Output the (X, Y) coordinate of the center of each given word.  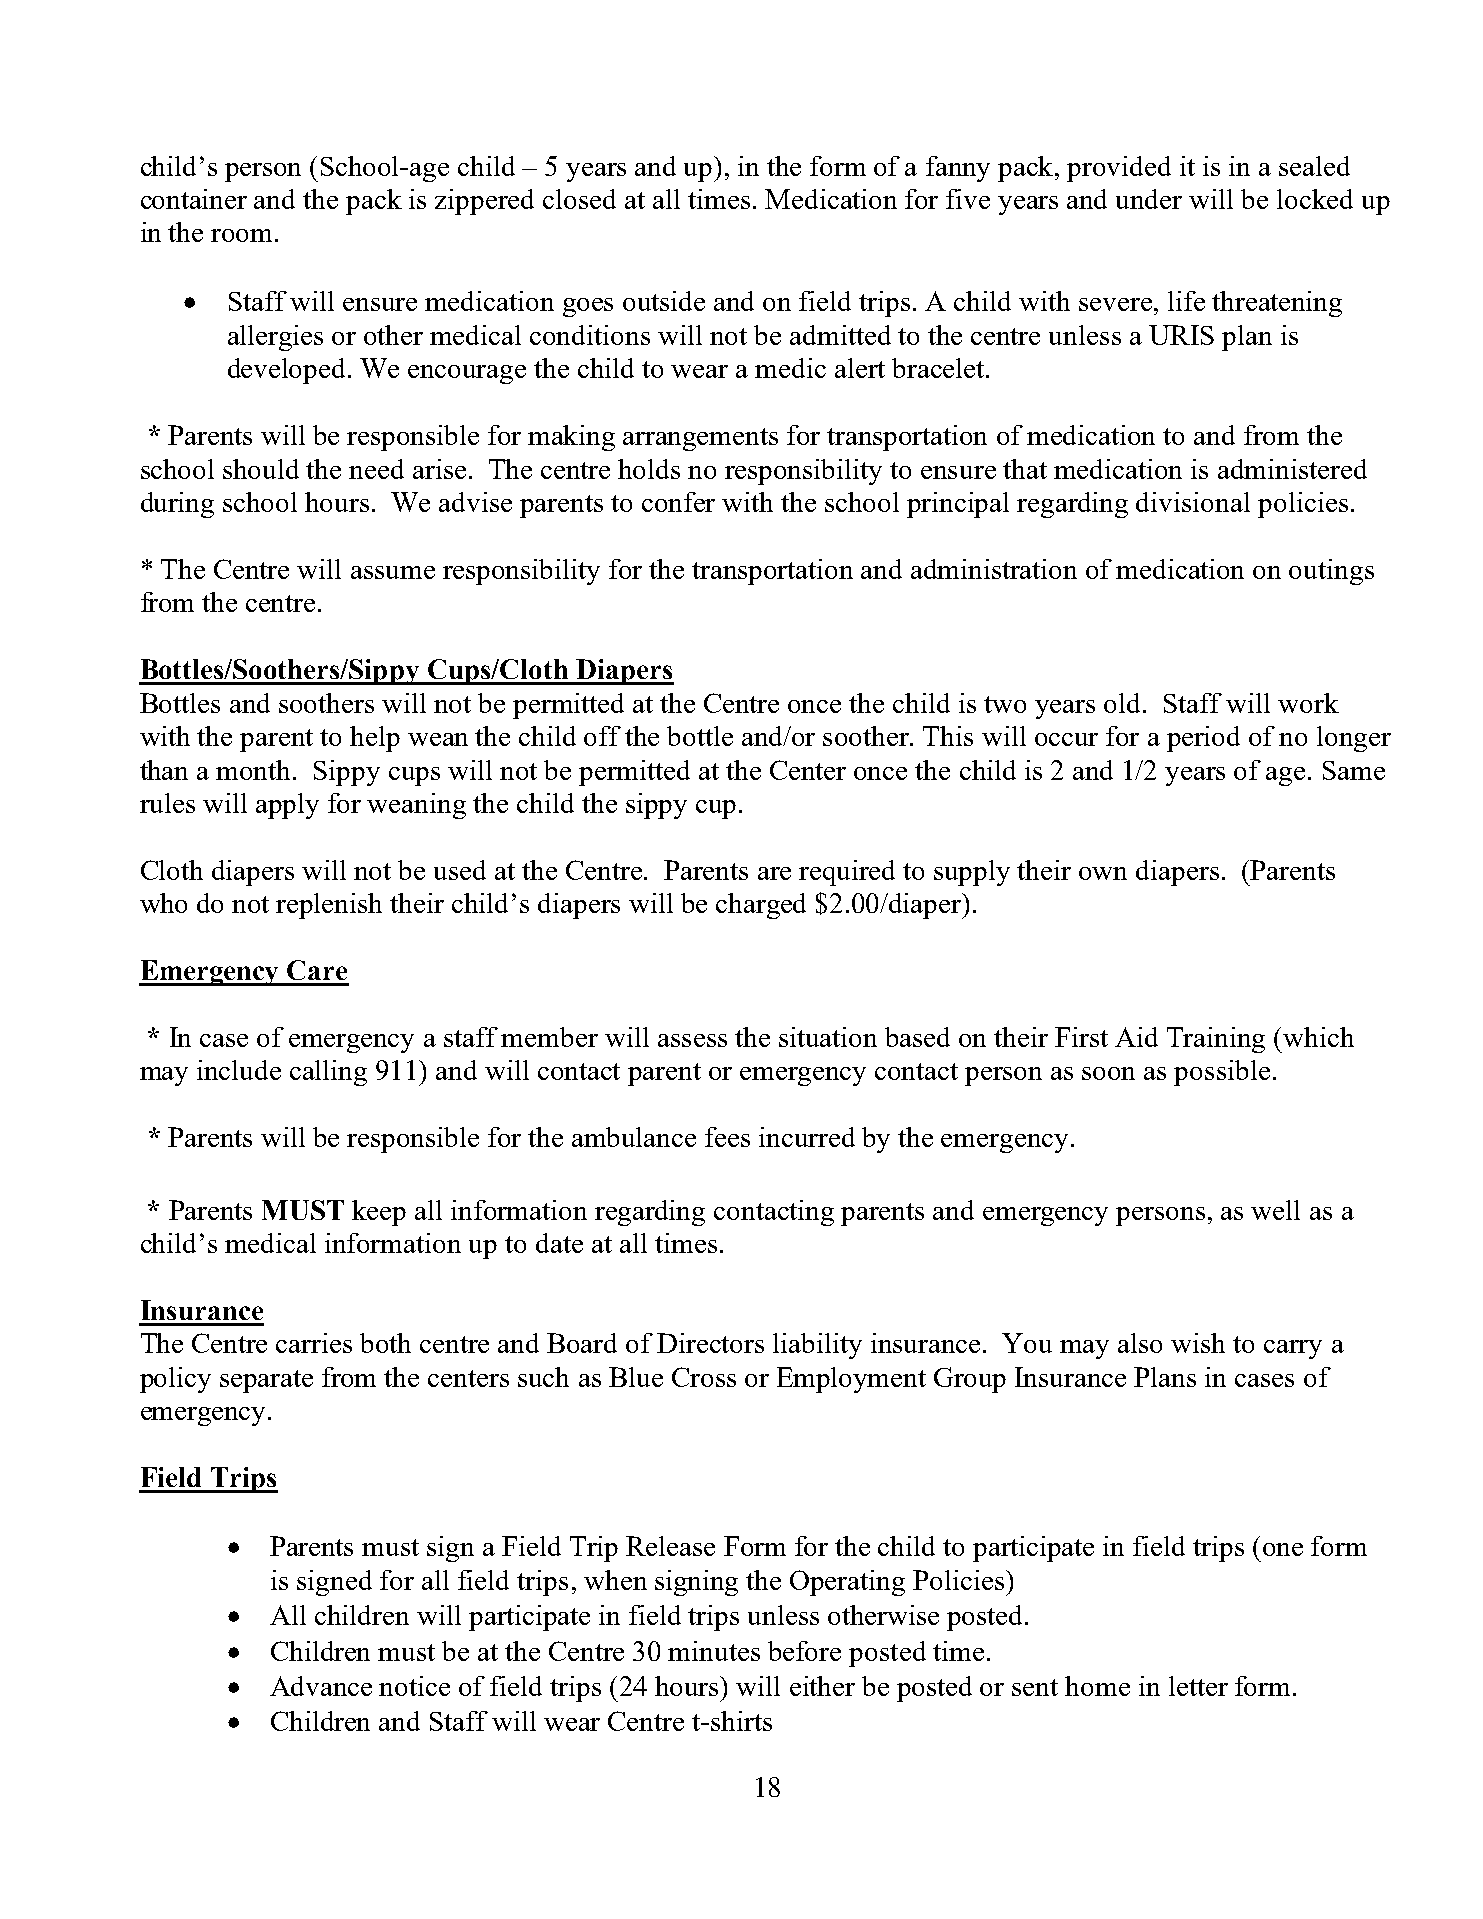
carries (314, 1343)
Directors (710, 1343)
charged (761, 906)
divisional (1193, 502)
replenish (329, 906)
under (1149, 199)
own (1103, 873)
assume (393, 572)
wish (1198, 1343)
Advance (321, 1686)
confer (678, 502)
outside (664, 301)
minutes (714, 1651)
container (194, 199)
